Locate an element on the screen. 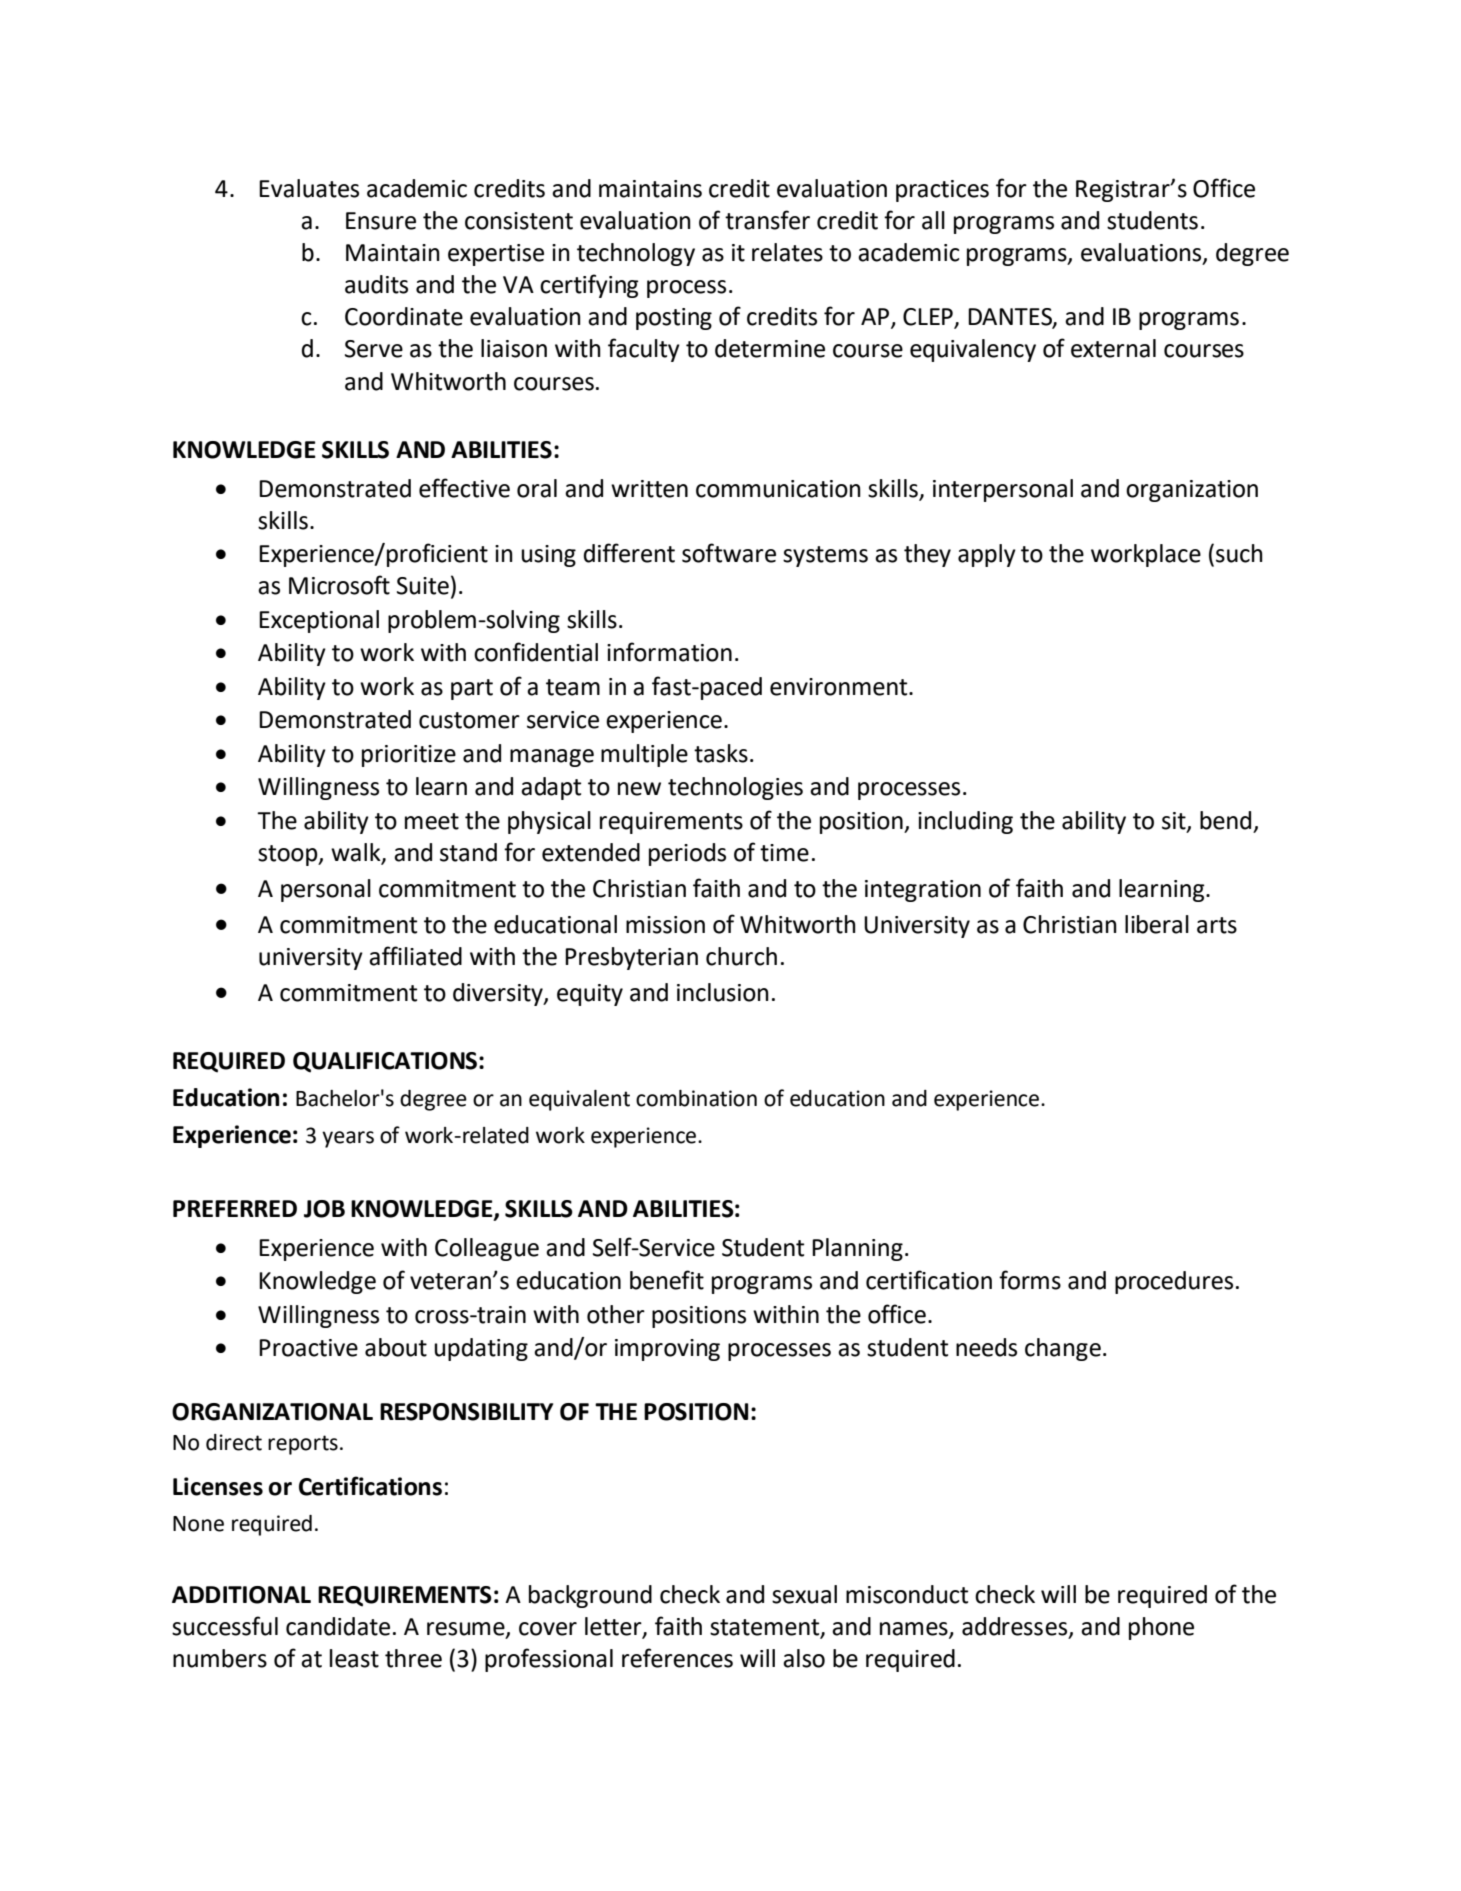  bend is located at coordinates (1225, 820).
